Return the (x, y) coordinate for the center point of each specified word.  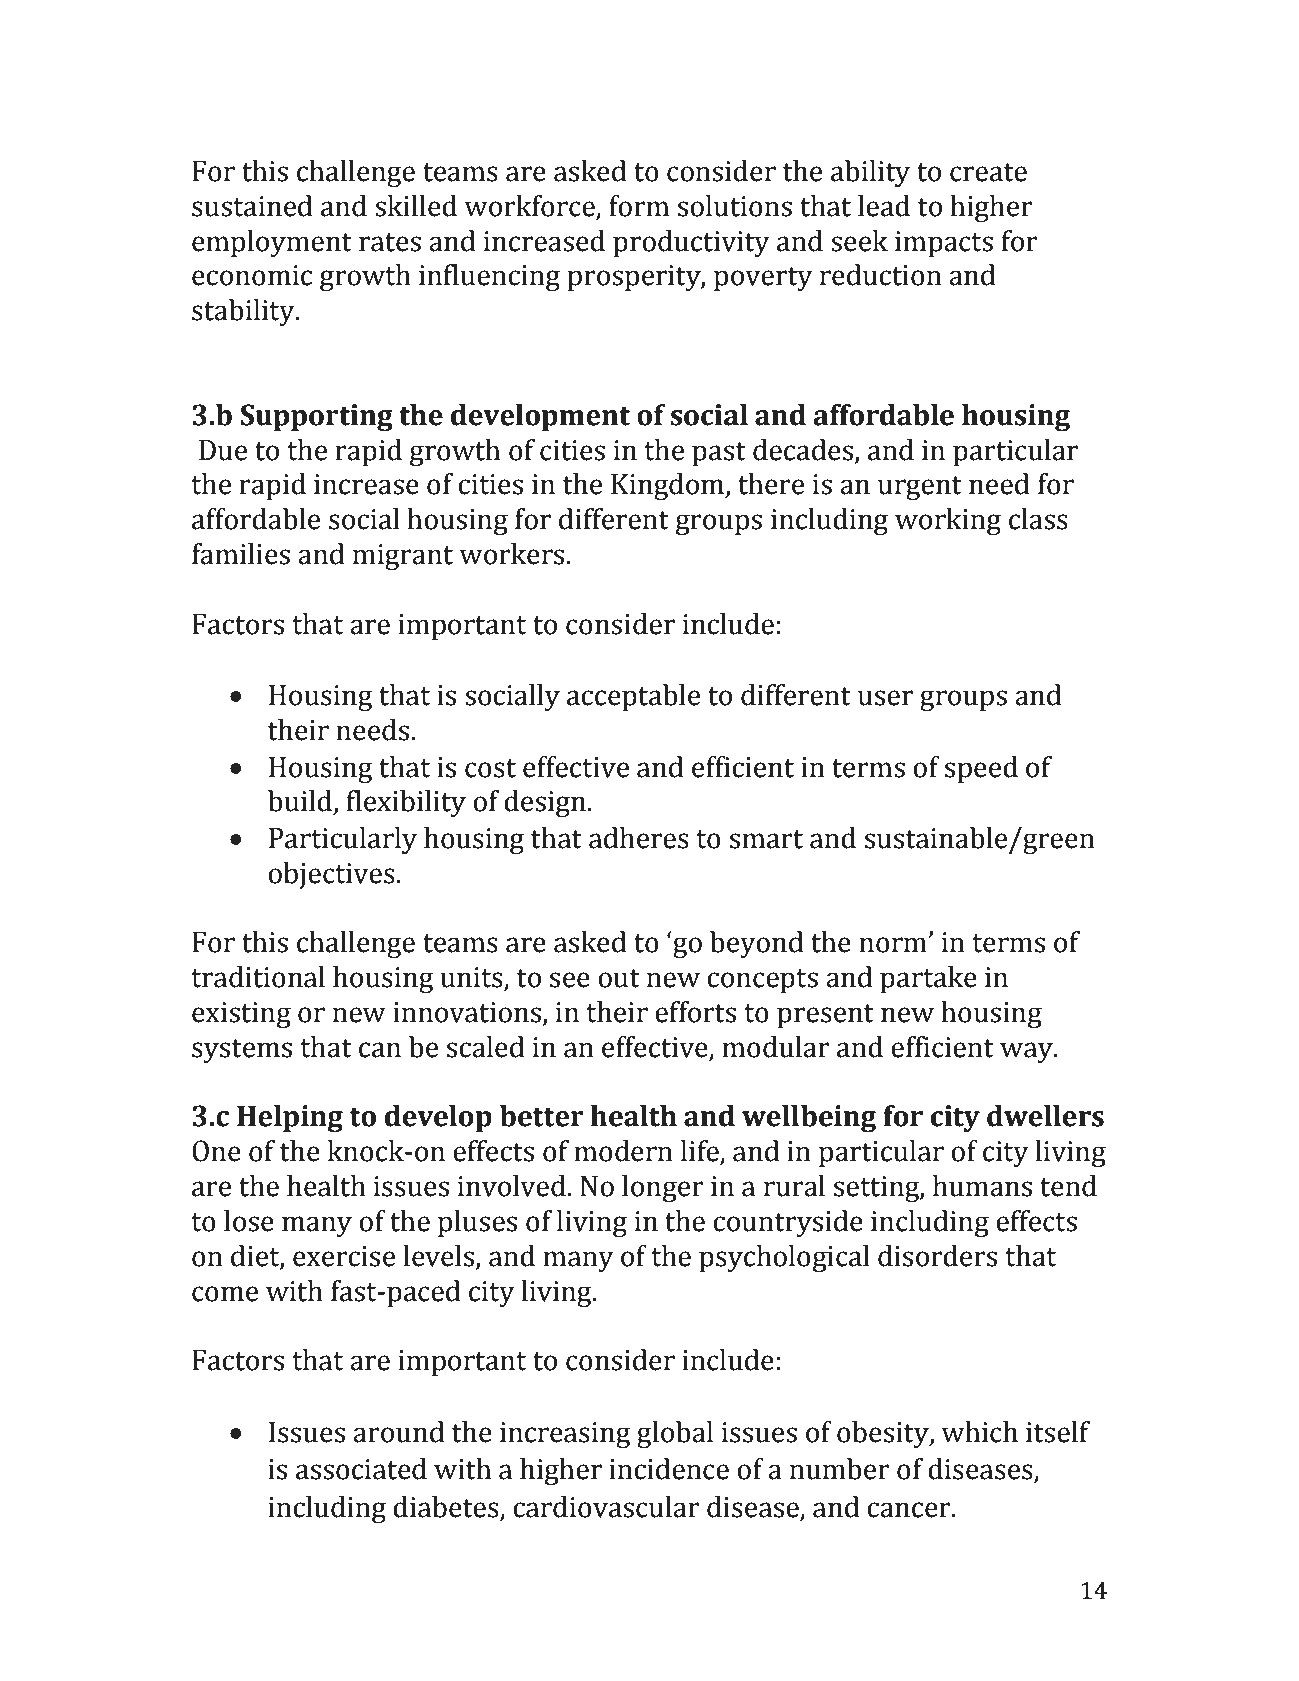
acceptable (633, 697)
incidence (669, 1469)
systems (242, 1051)
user (885, 698)
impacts (944, 244)
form (639, 206)
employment (272, 243)
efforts (695, 1012)
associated (361, 1469)
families (241, 554)
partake (928, 979)
